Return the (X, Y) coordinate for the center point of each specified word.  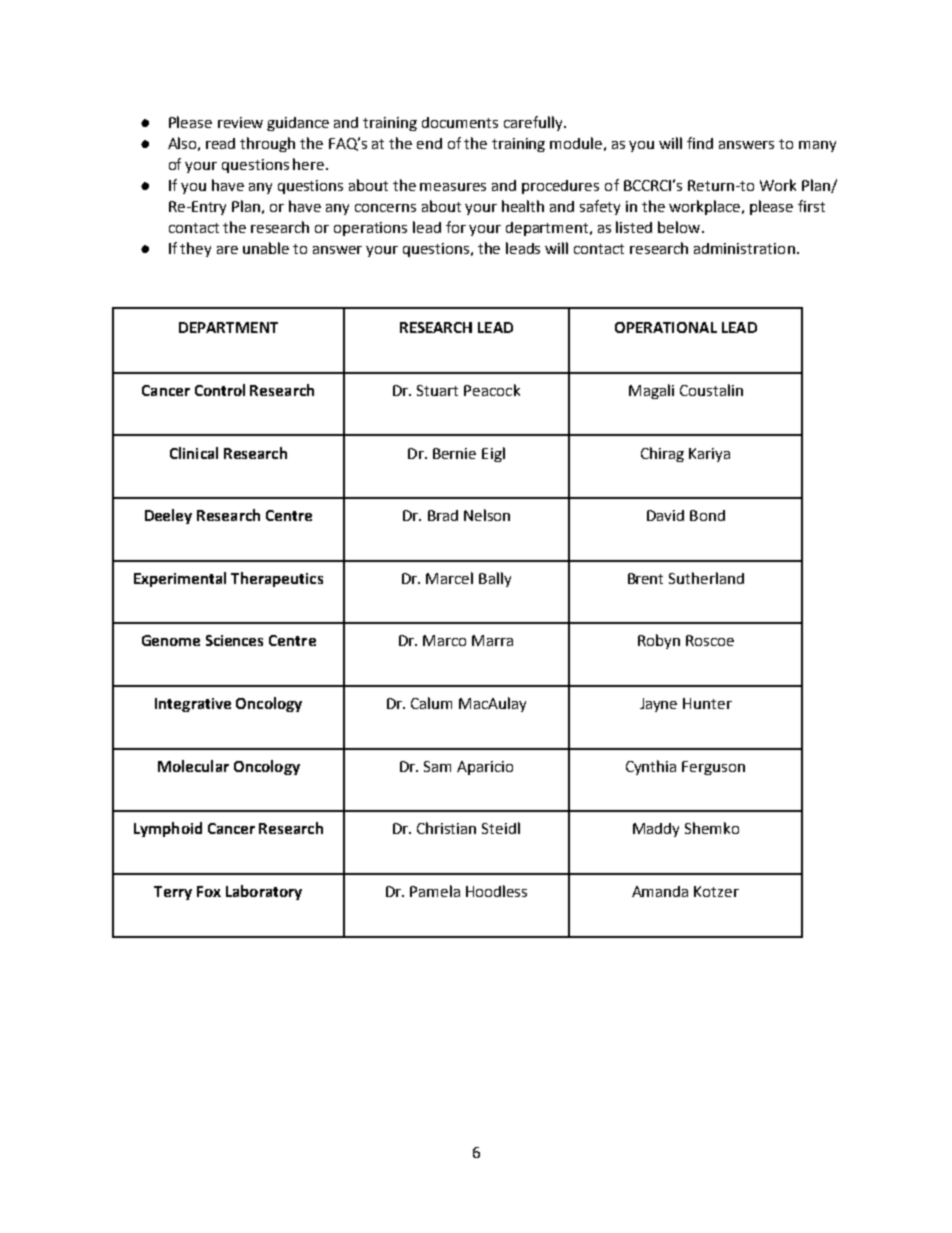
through (267, 144)
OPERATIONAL (666, 327)
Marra (492, 640)
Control (220, 390)
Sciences (234, 640)
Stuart (437, 390)
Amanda (660, 891)
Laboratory (264, 892)
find (700, 143)
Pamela (435, 891)
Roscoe (710, 640)
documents (460, 122)
